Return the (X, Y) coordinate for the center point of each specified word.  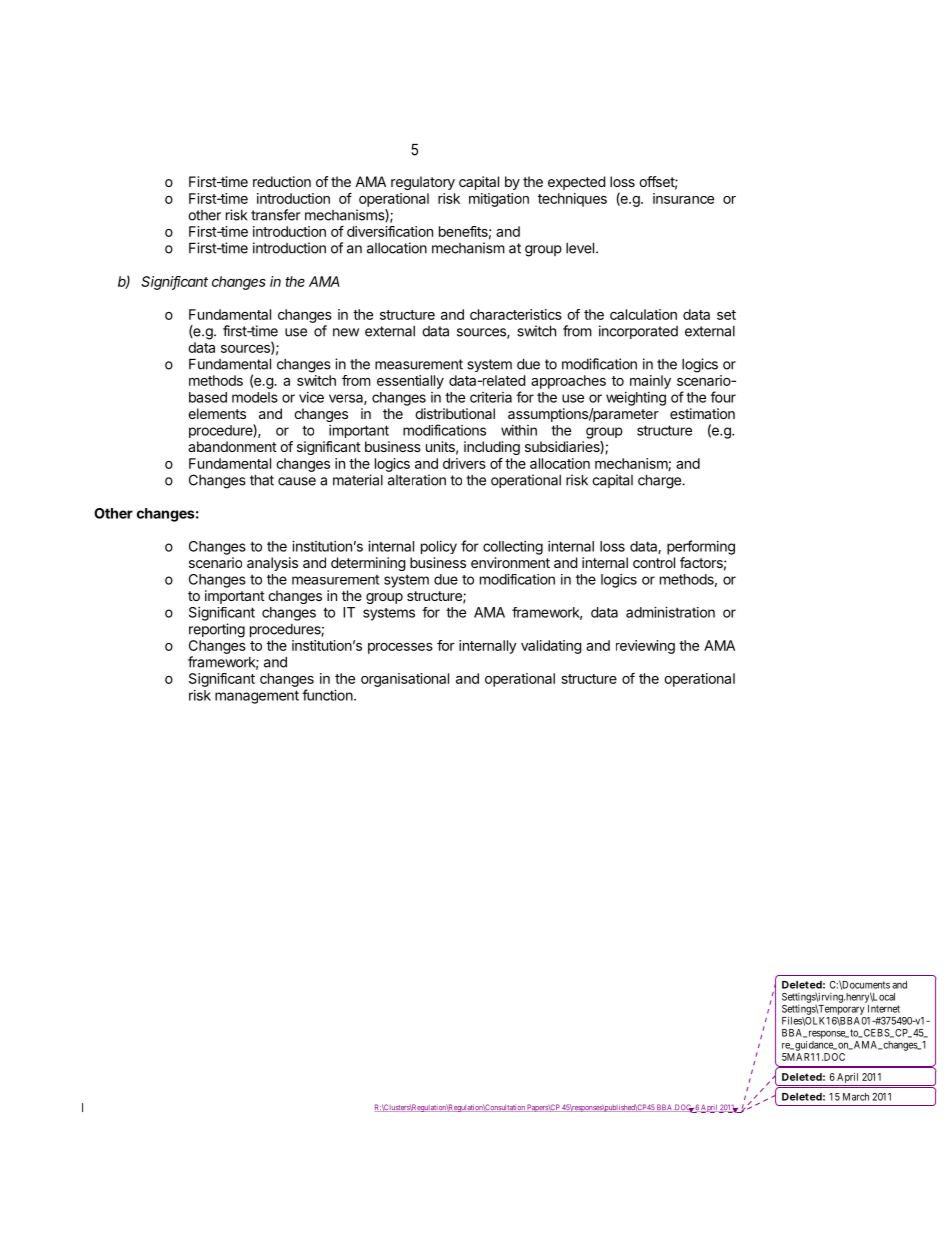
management (257, 697)
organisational (405, 680)
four (723, 397)
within (519, 430)
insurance (683, 198)
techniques (572, 200)
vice (311, 397)
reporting (217, 630)
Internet (884, 1009)
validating (551, 647)
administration (670, 612)
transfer (276, 215)
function (327, 695)
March (856, 1097)
